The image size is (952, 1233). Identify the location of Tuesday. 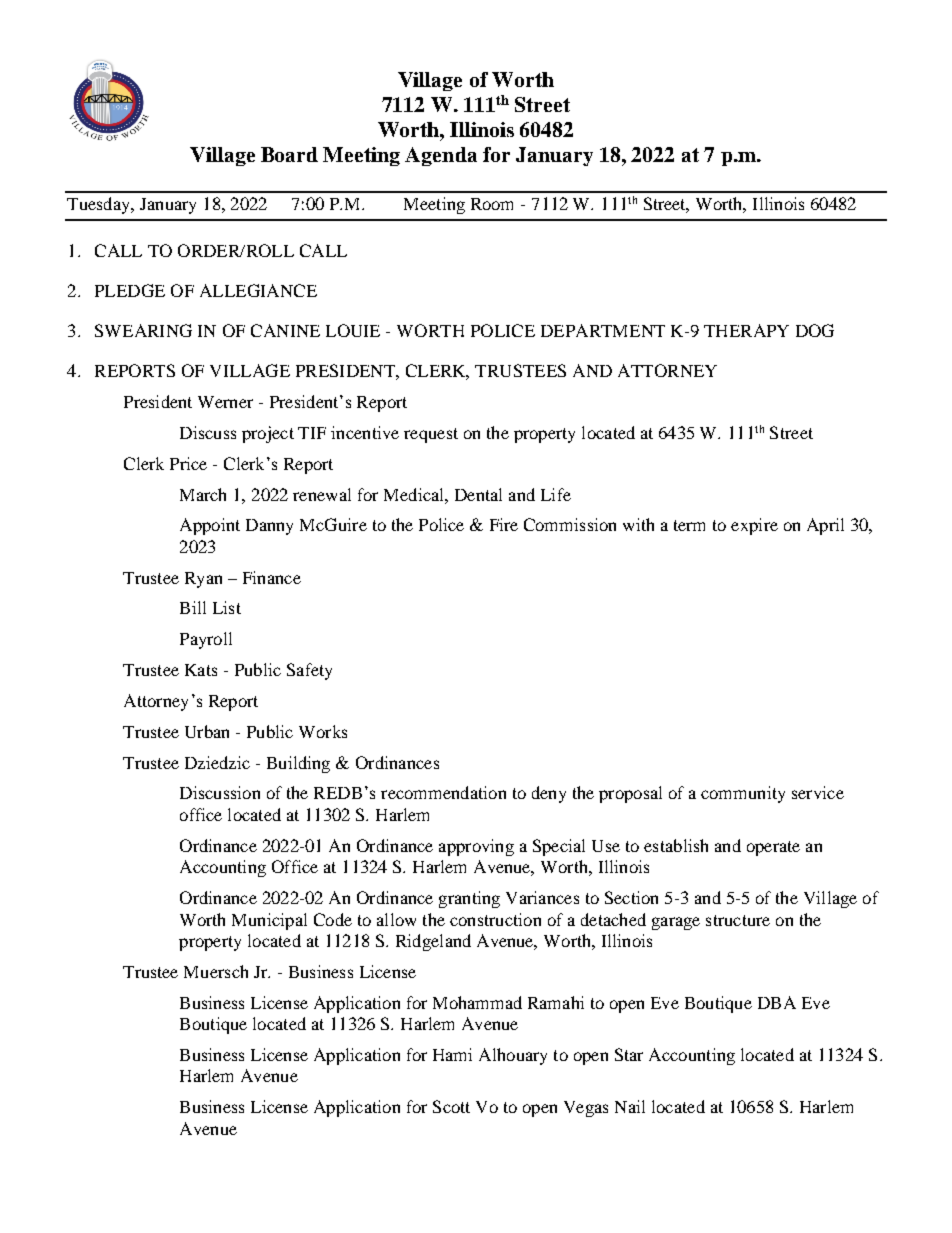
(99, 205).
